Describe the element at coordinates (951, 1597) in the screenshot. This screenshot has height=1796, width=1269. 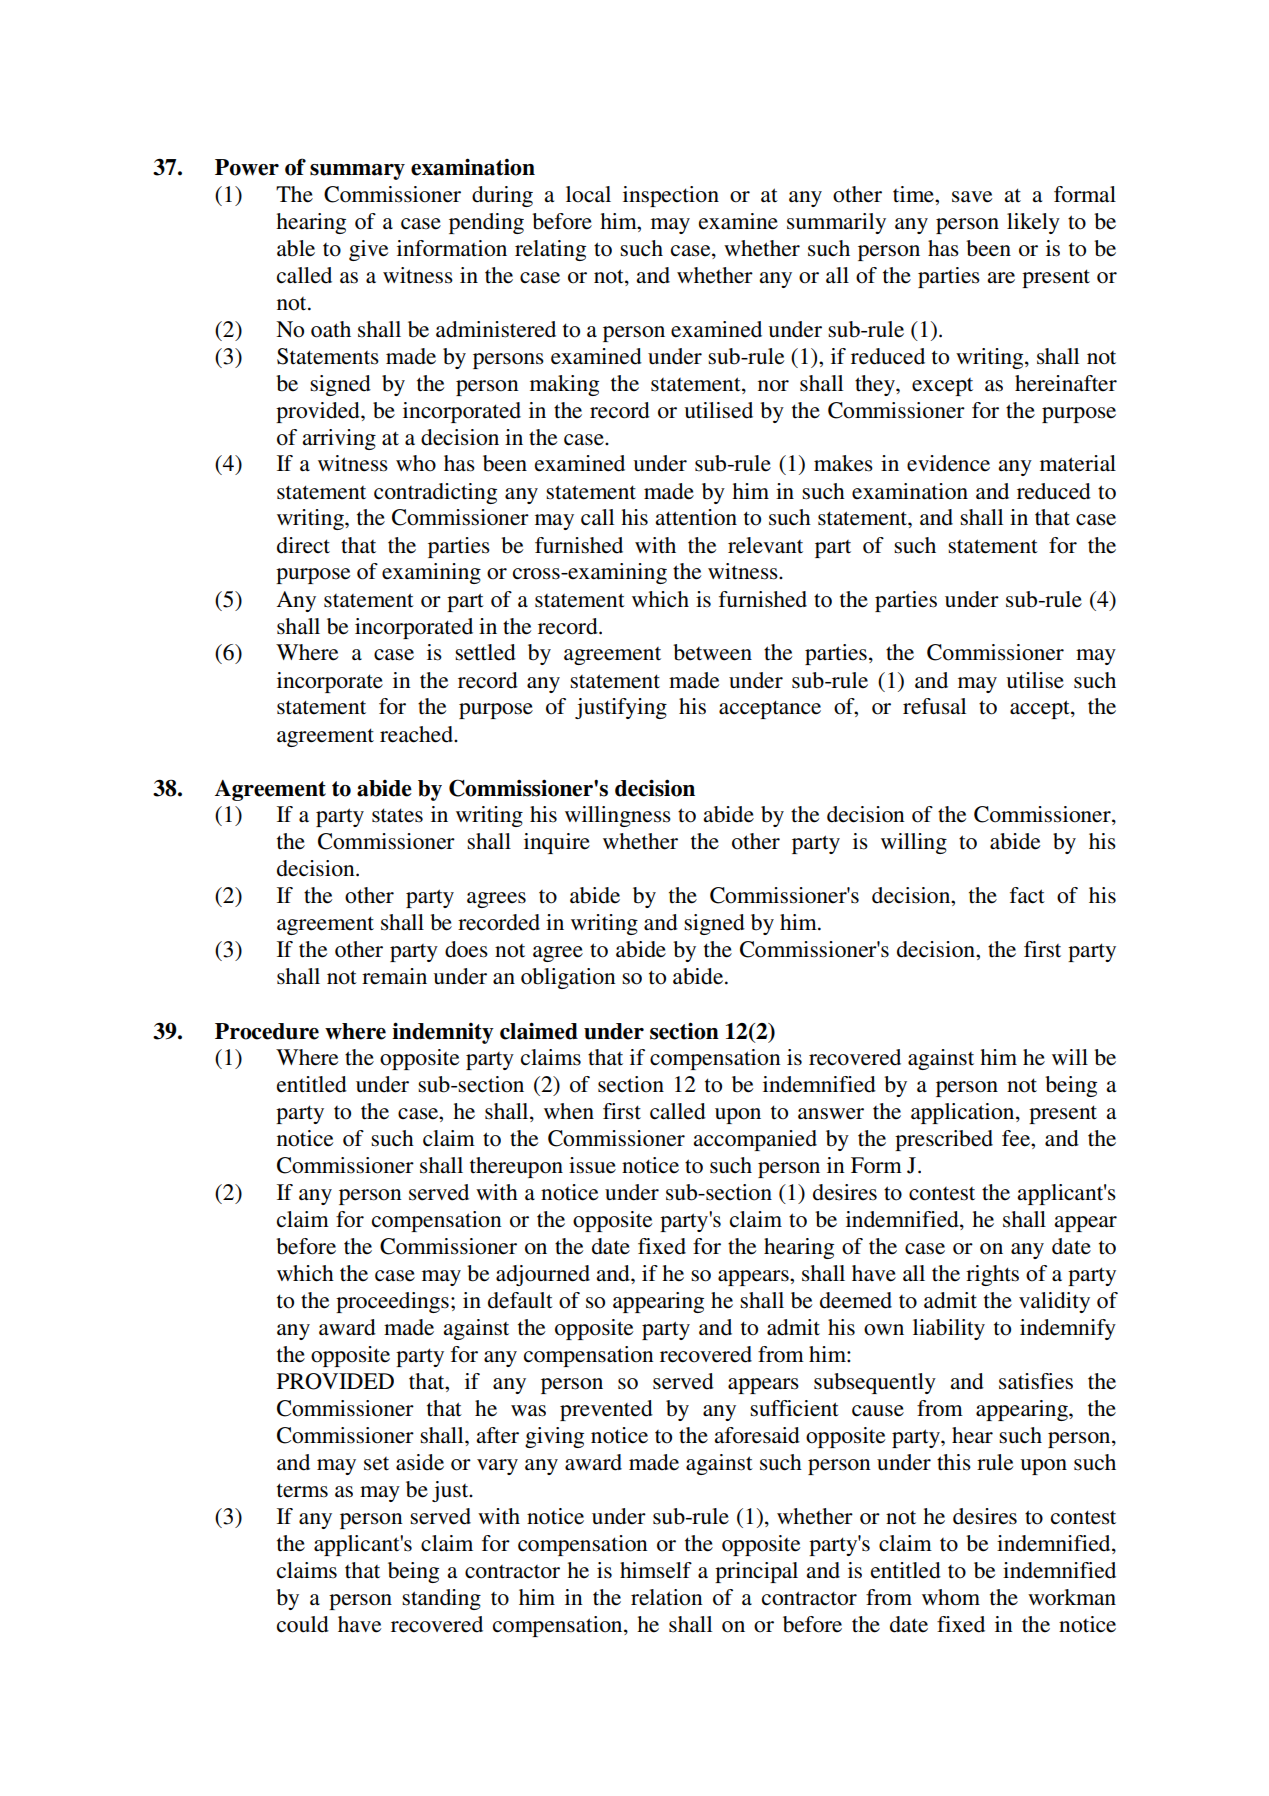
I see `whom` at that location.
